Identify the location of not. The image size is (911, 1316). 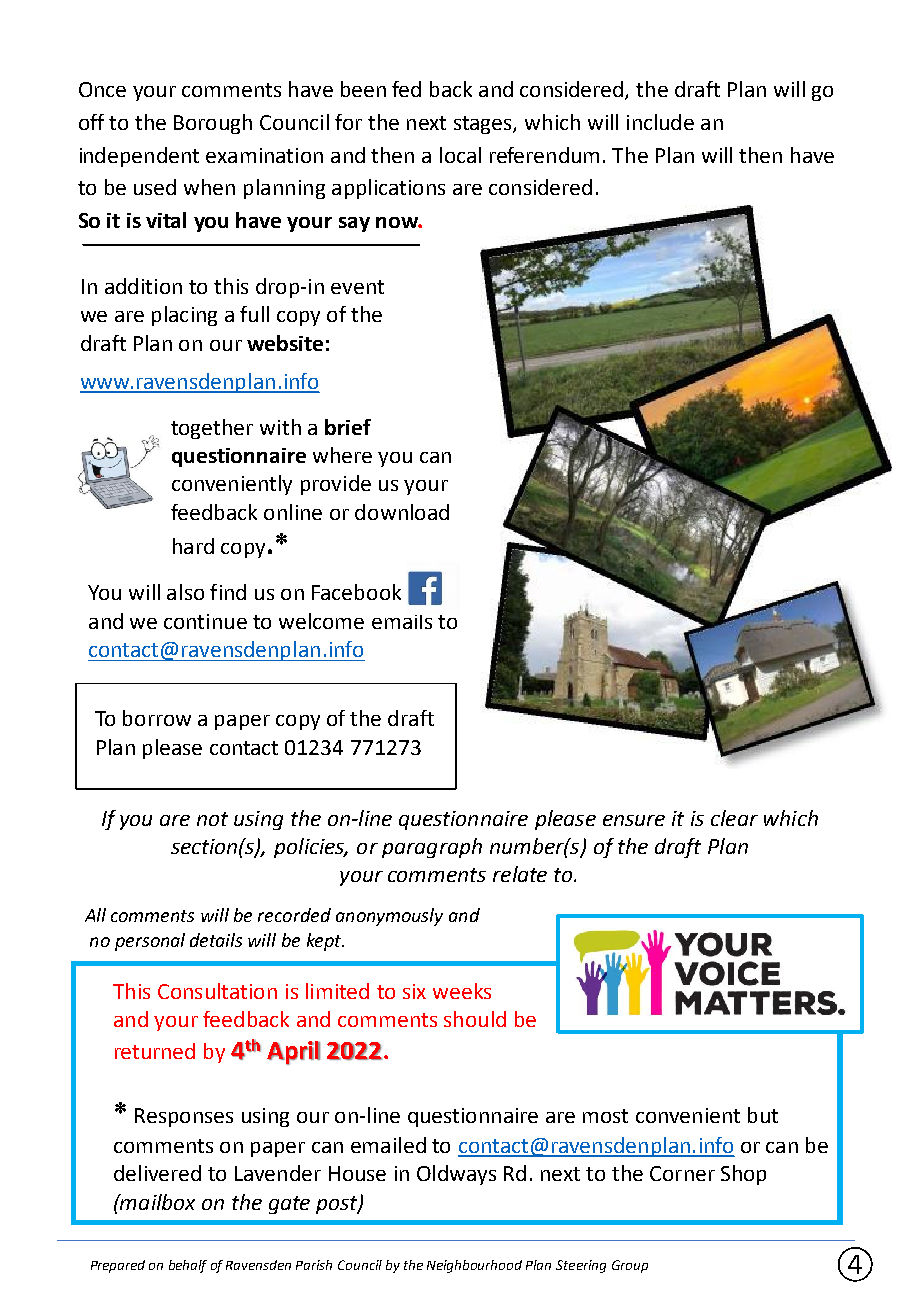
(212, 819).
